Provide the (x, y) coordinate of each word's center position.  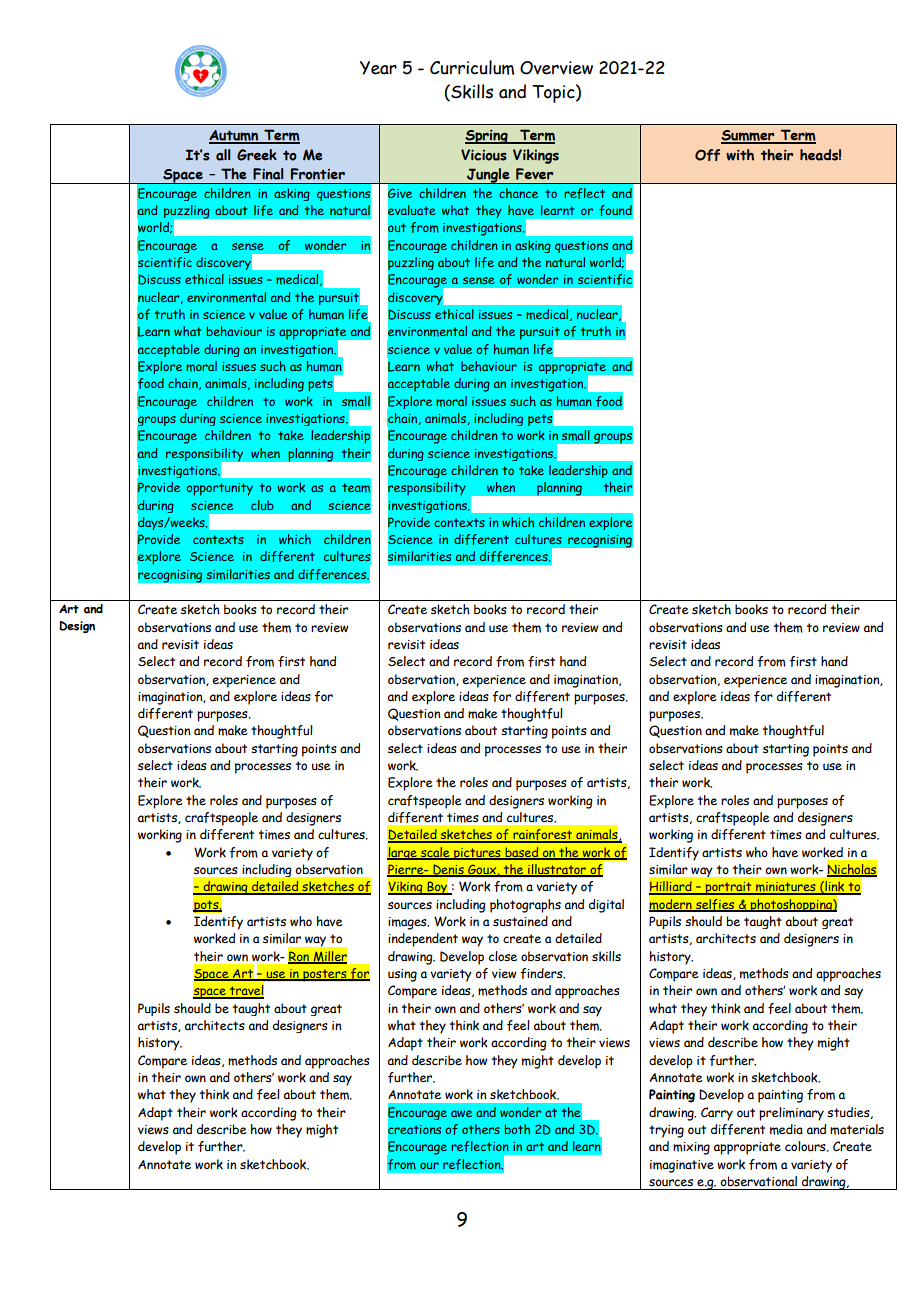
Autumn (235, 137)
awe (461, 1113)
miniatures (786, 888)
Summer (749, 137)
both (517, 1129)
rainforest (543, 836)
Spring (487, 137)
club (262, 505)
